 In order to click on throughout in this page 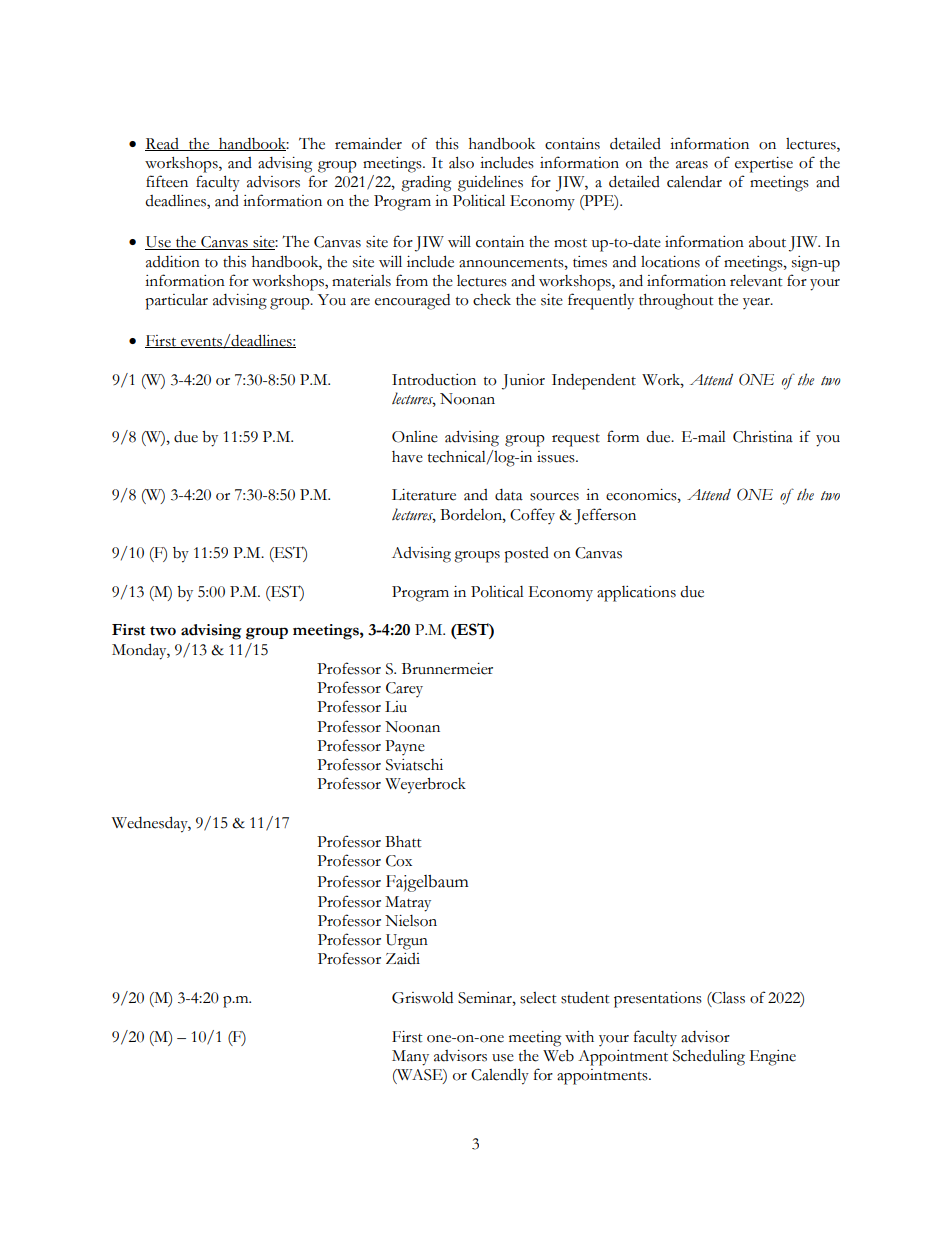, I will do `click(676, 302)`.
